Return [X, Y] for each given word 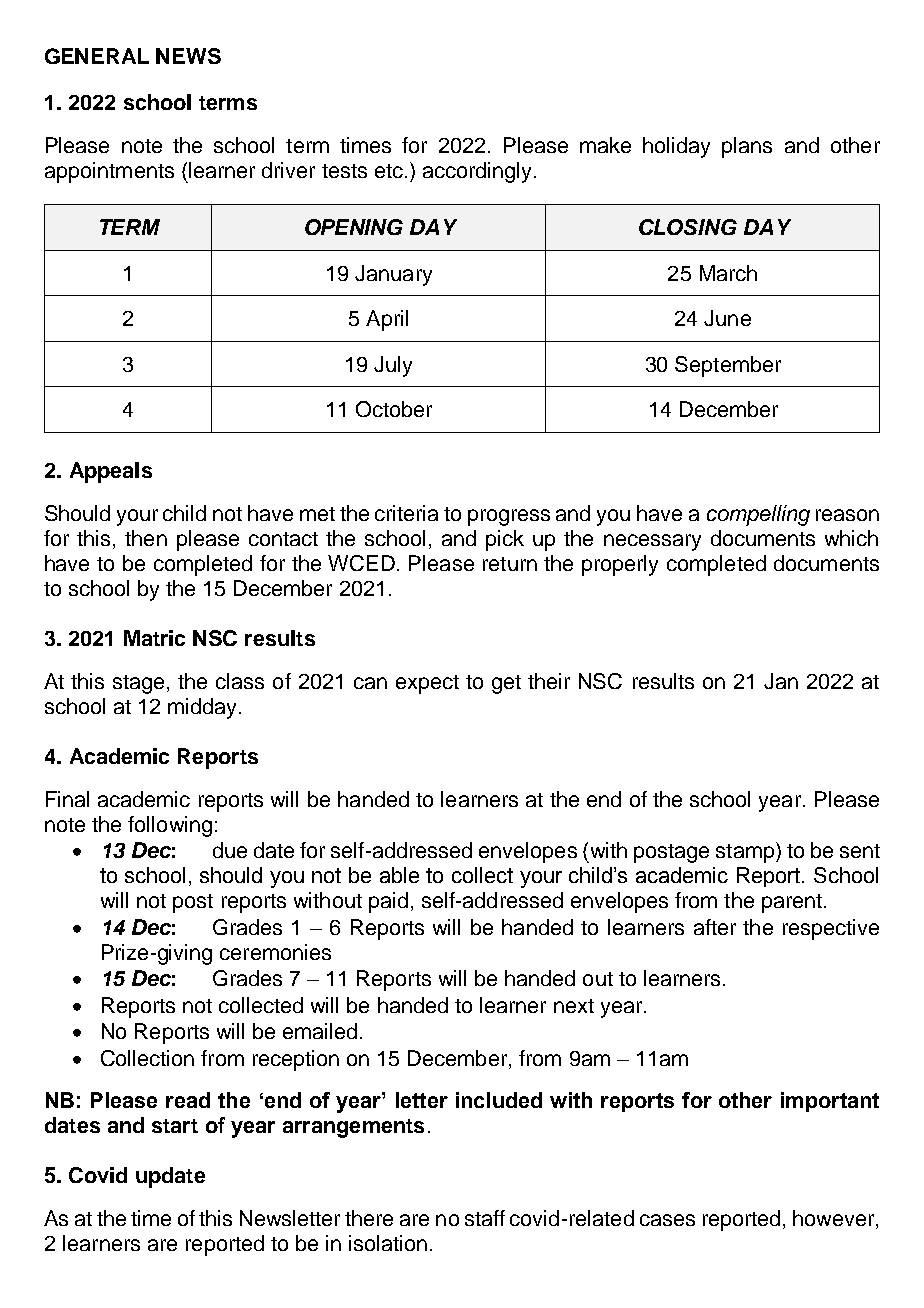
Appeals [111, 472]
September [728, 366]
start [175, 1126]
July [393, 366]
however [833, 1218]
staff [485, 1218]
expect [427, 684]
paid [388, 902]
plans [747, 147]
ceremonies [275, 952]
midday [202, 708]
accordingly [477, 172]
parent [792, 903]
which [851, 538]
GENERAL [97, 56]
